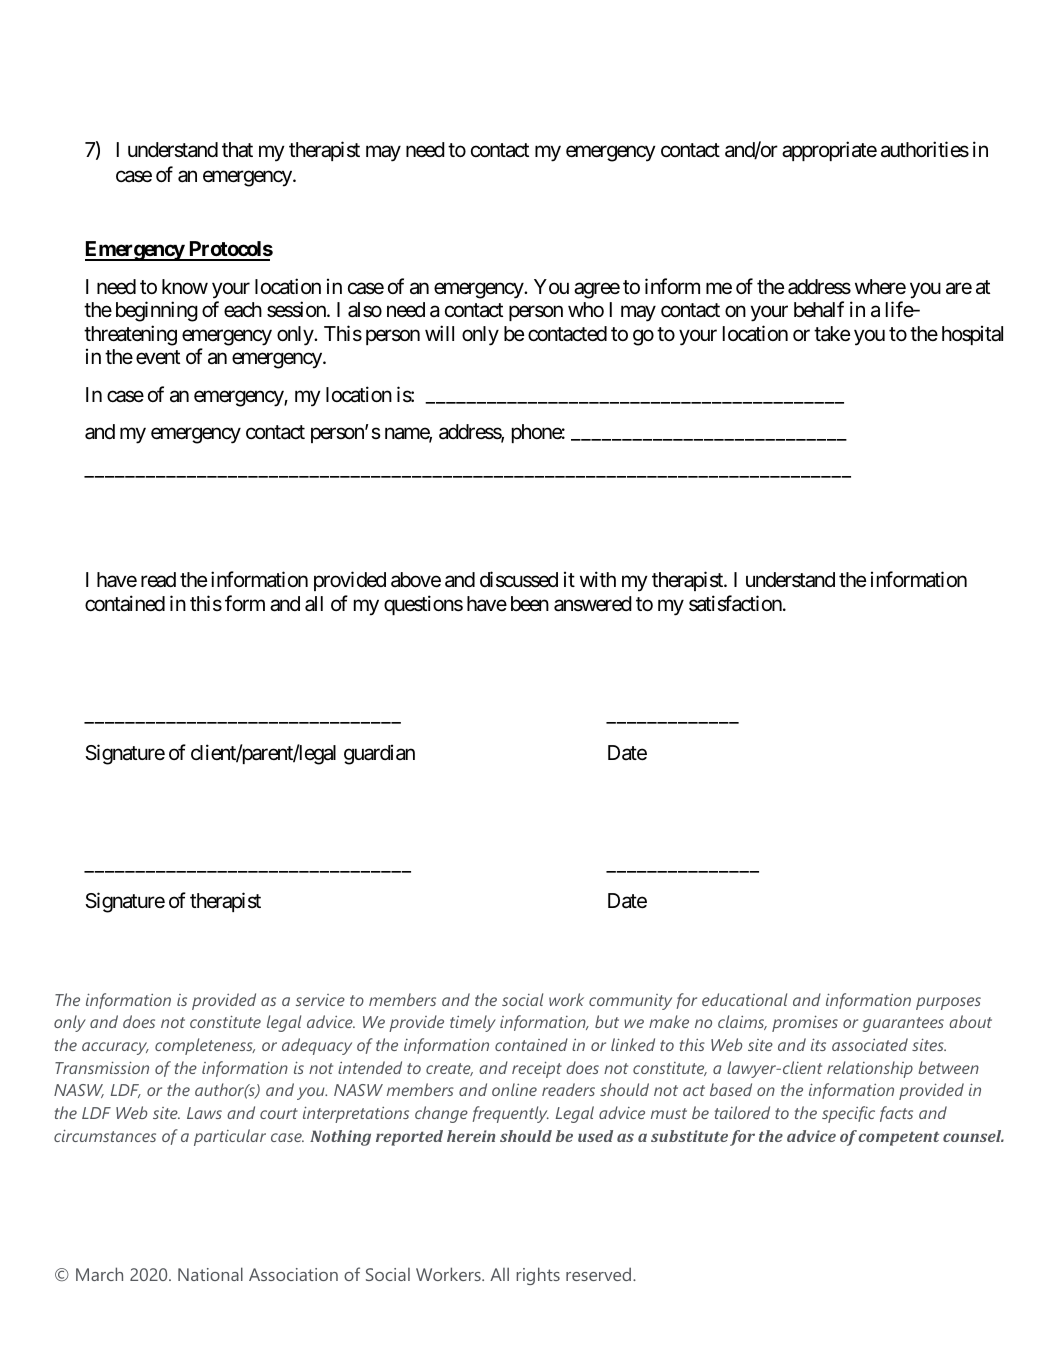 The width and height of the document is (1044, 1351). What do you see at coordinates (530, 603) in the document?
I see `been` at bounding box center [530, 603].
